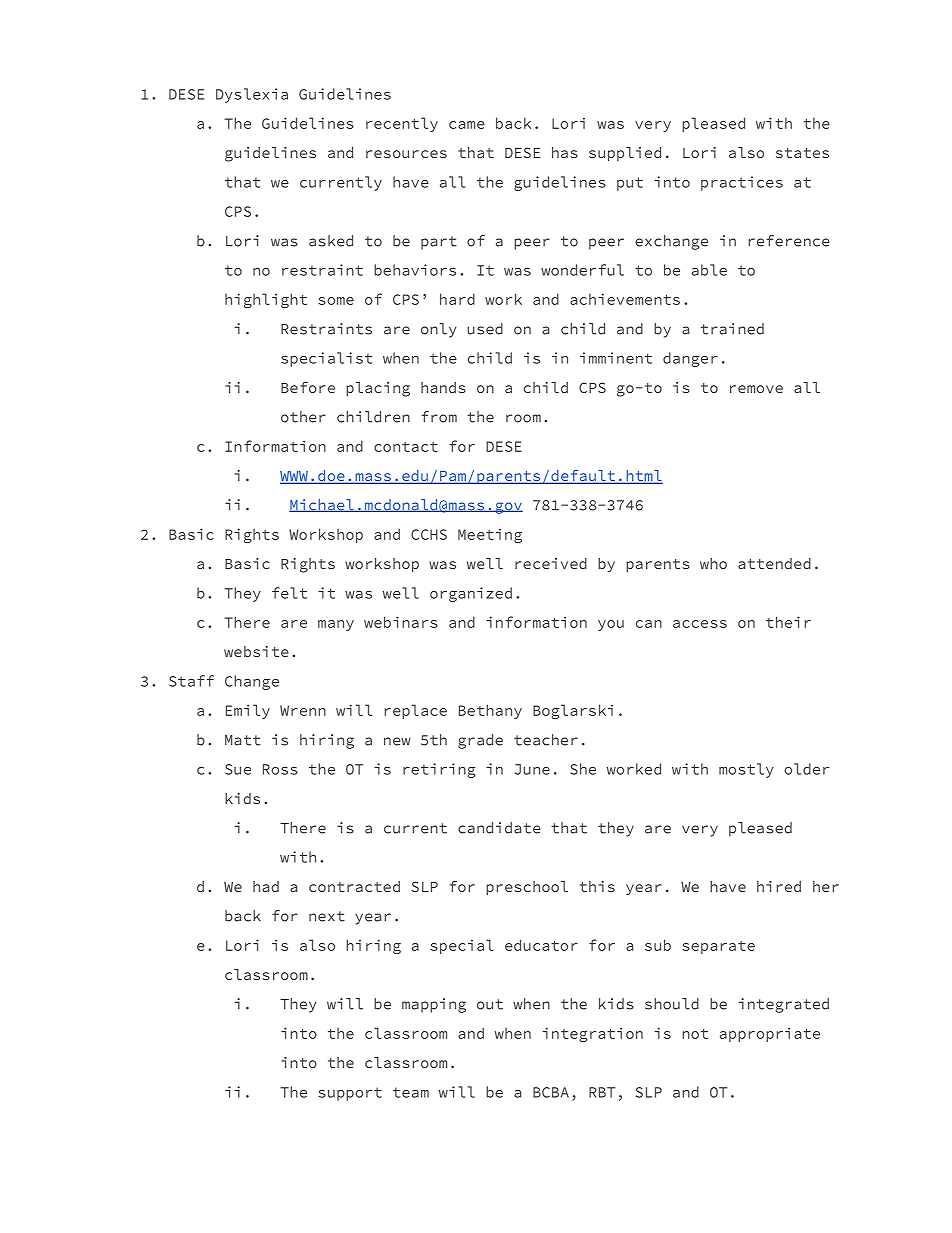 The height and width of the image is (1233, 952). What do you see at coordinates (742, 183) in the image?
I see `practices` at bounding box center [742, 183].
